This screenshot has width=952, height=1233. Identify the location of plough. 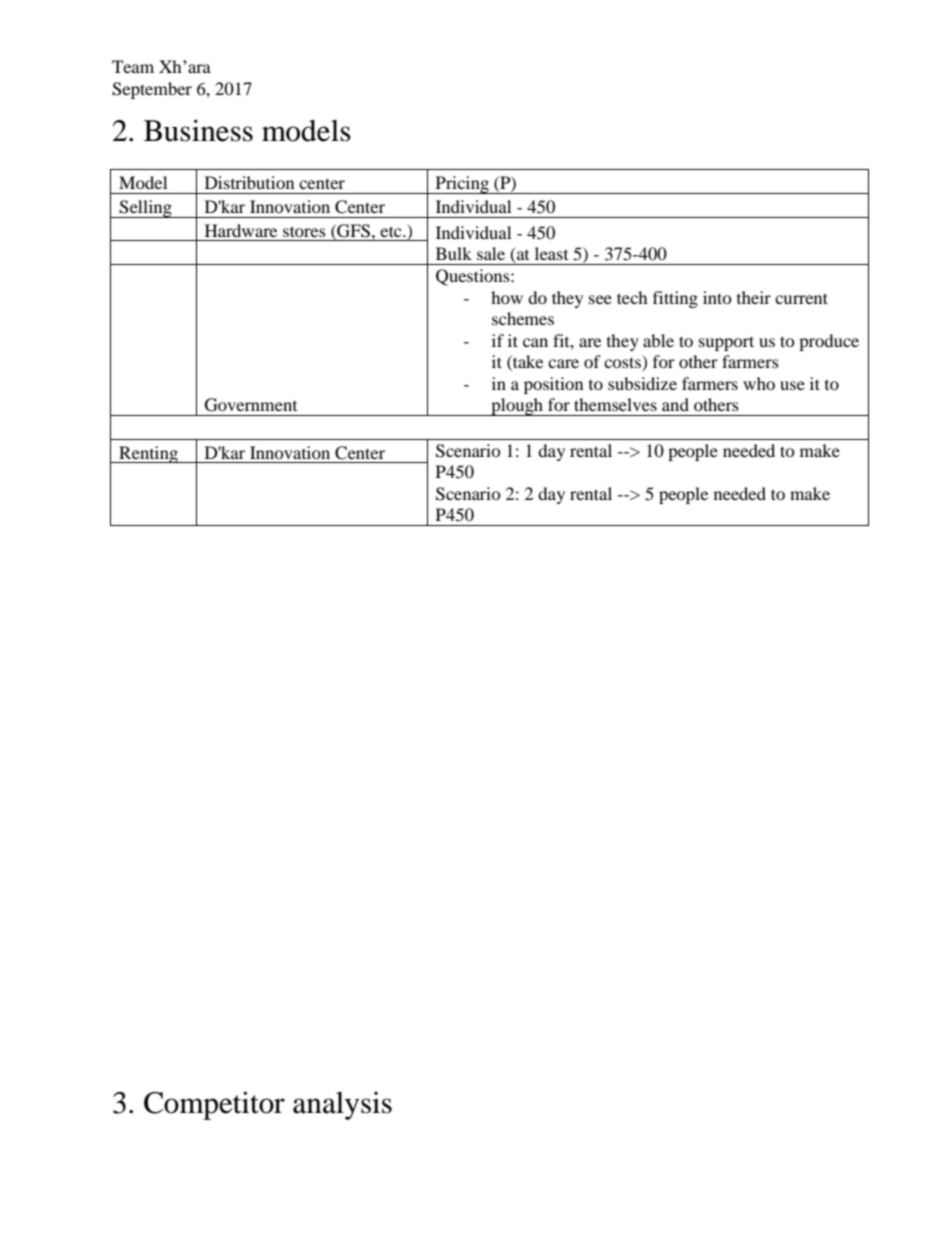
(517, 407).
